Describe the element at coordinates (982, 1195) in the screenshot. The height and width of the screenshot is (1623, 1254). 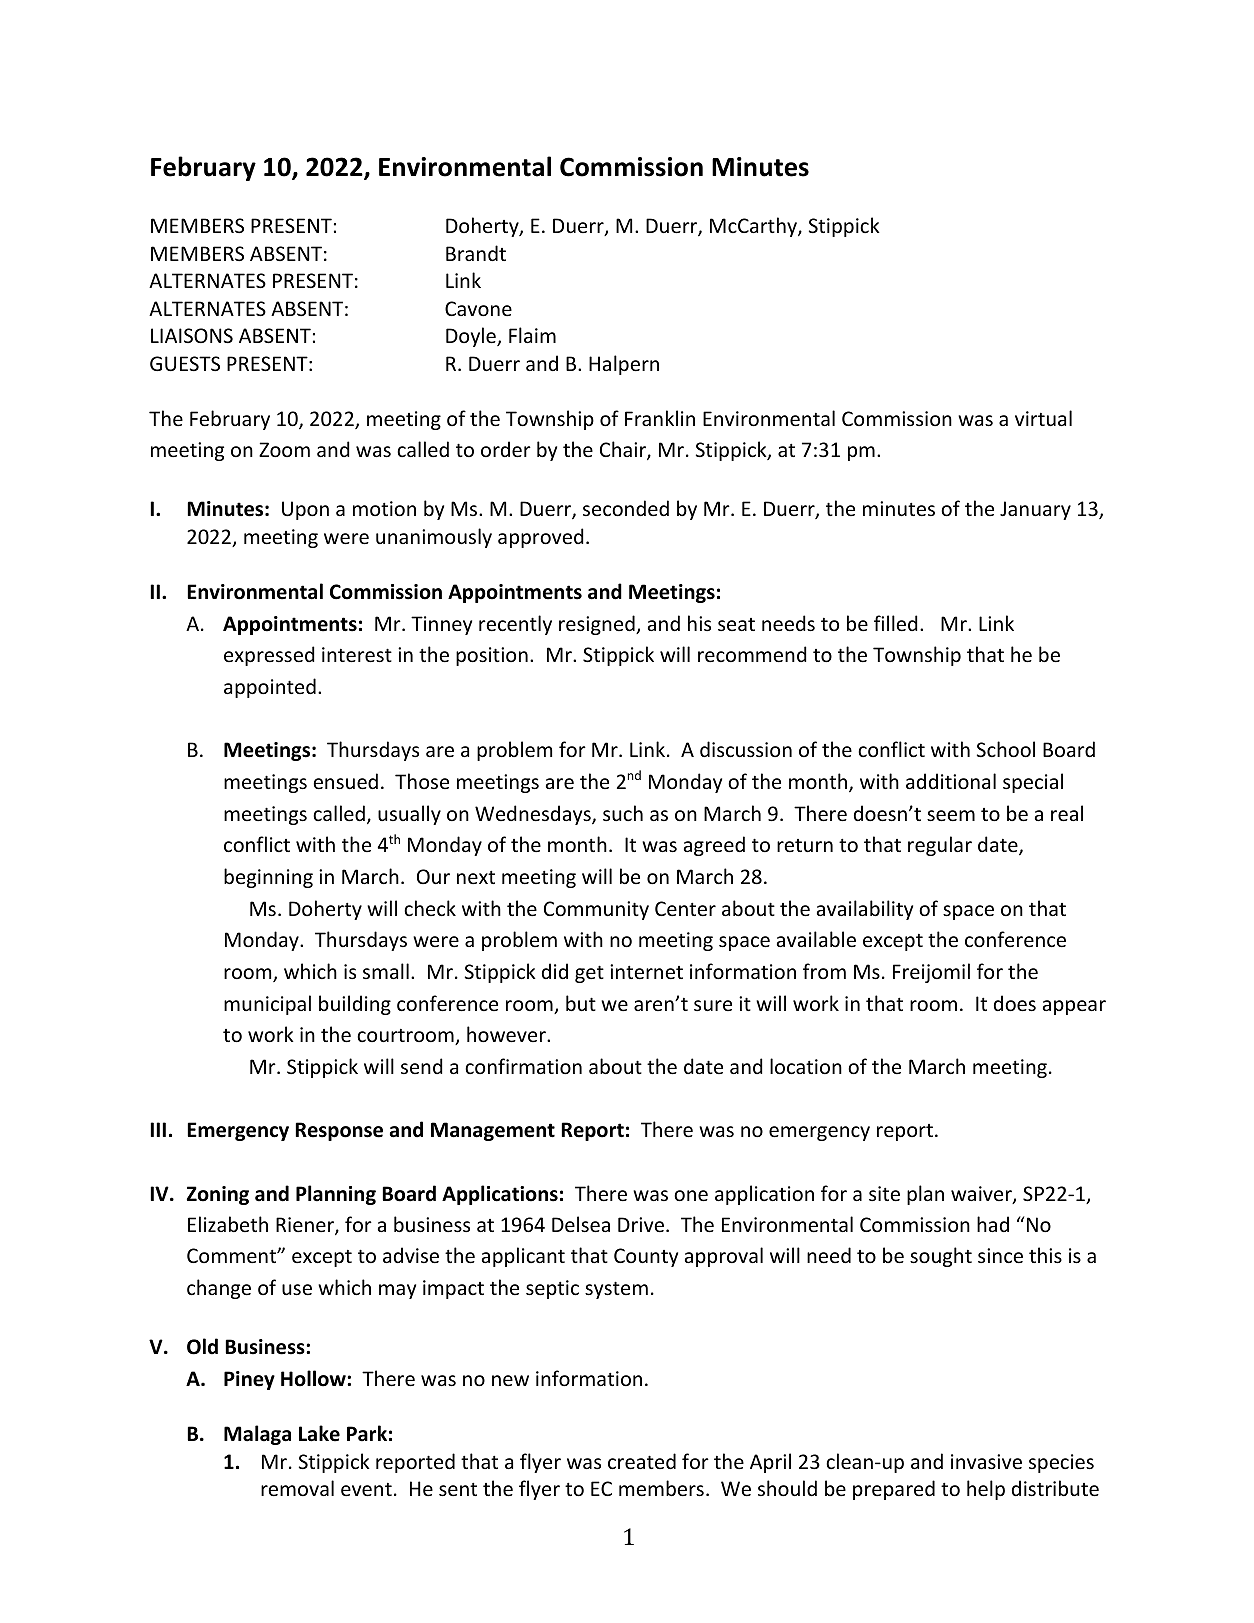
I see `waiver` at that location.
